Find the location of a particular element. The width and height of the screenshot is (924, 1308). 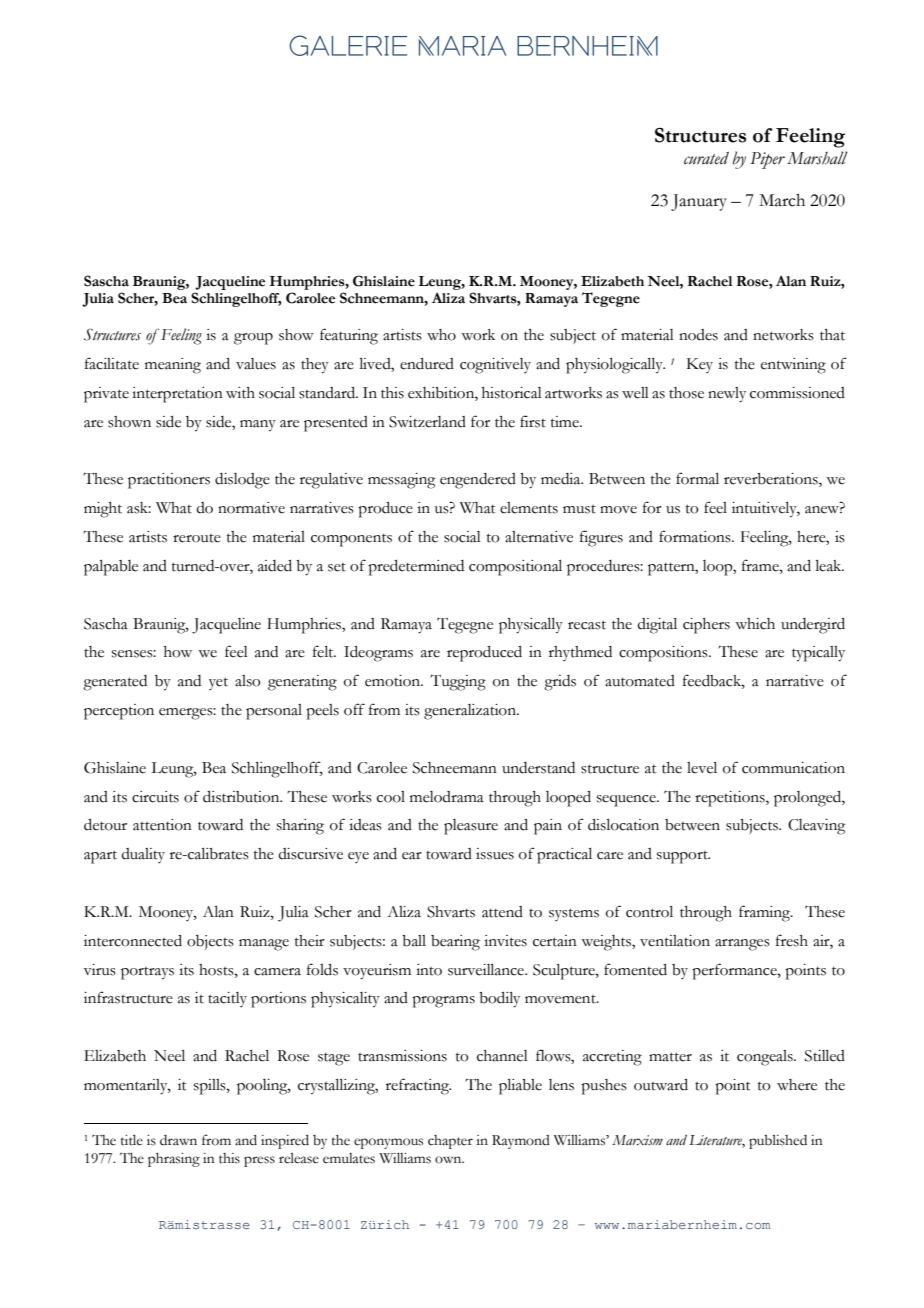

chapter is located at coordinates (450, 1142).
